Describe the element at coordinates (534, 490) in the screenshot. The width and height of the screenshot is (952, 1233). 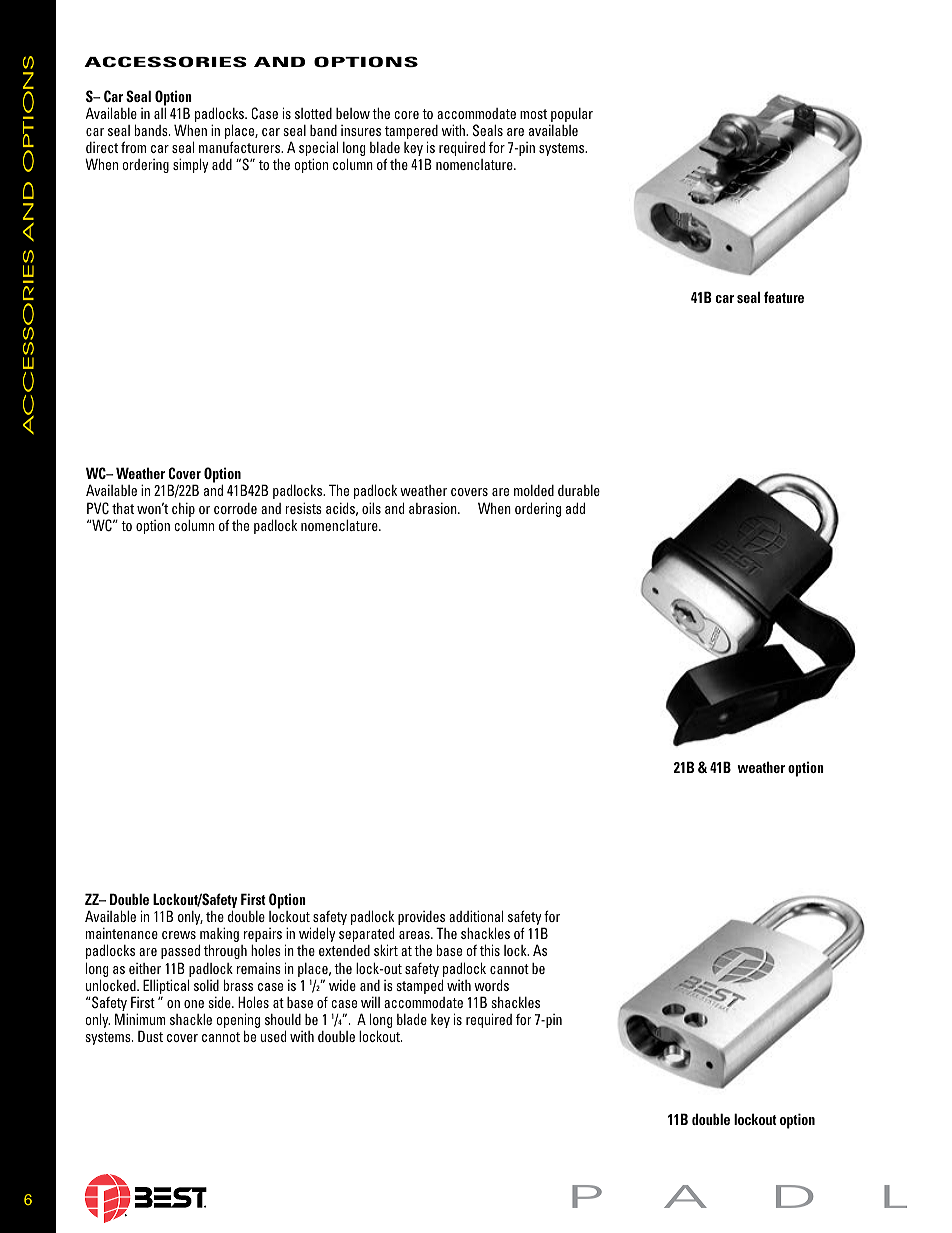
I see `molded` at that location.
